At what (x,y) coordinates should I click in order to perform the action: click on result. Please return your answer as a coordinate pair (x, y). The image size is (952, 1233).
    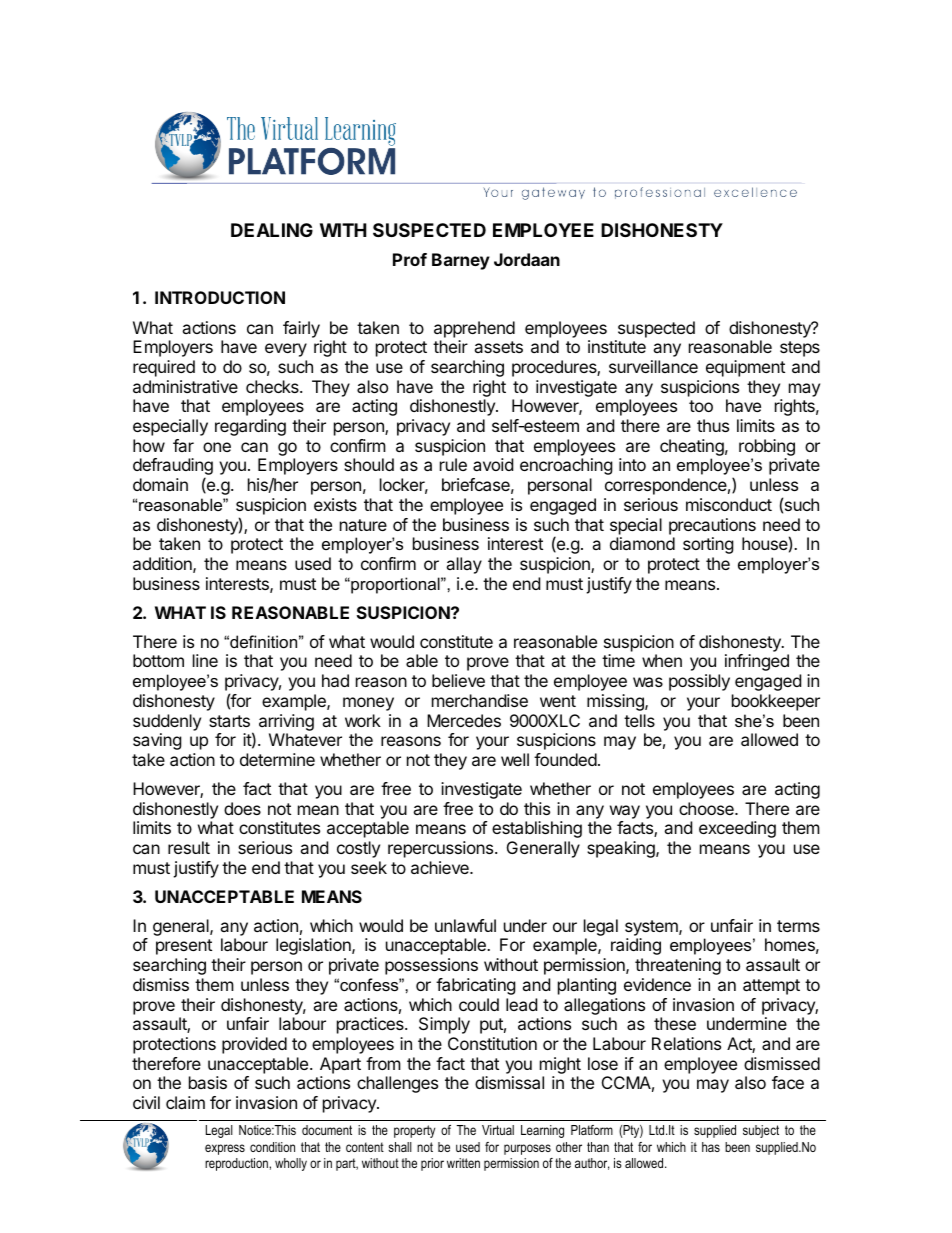
    Looking at the image, I should click on (189, 847).
